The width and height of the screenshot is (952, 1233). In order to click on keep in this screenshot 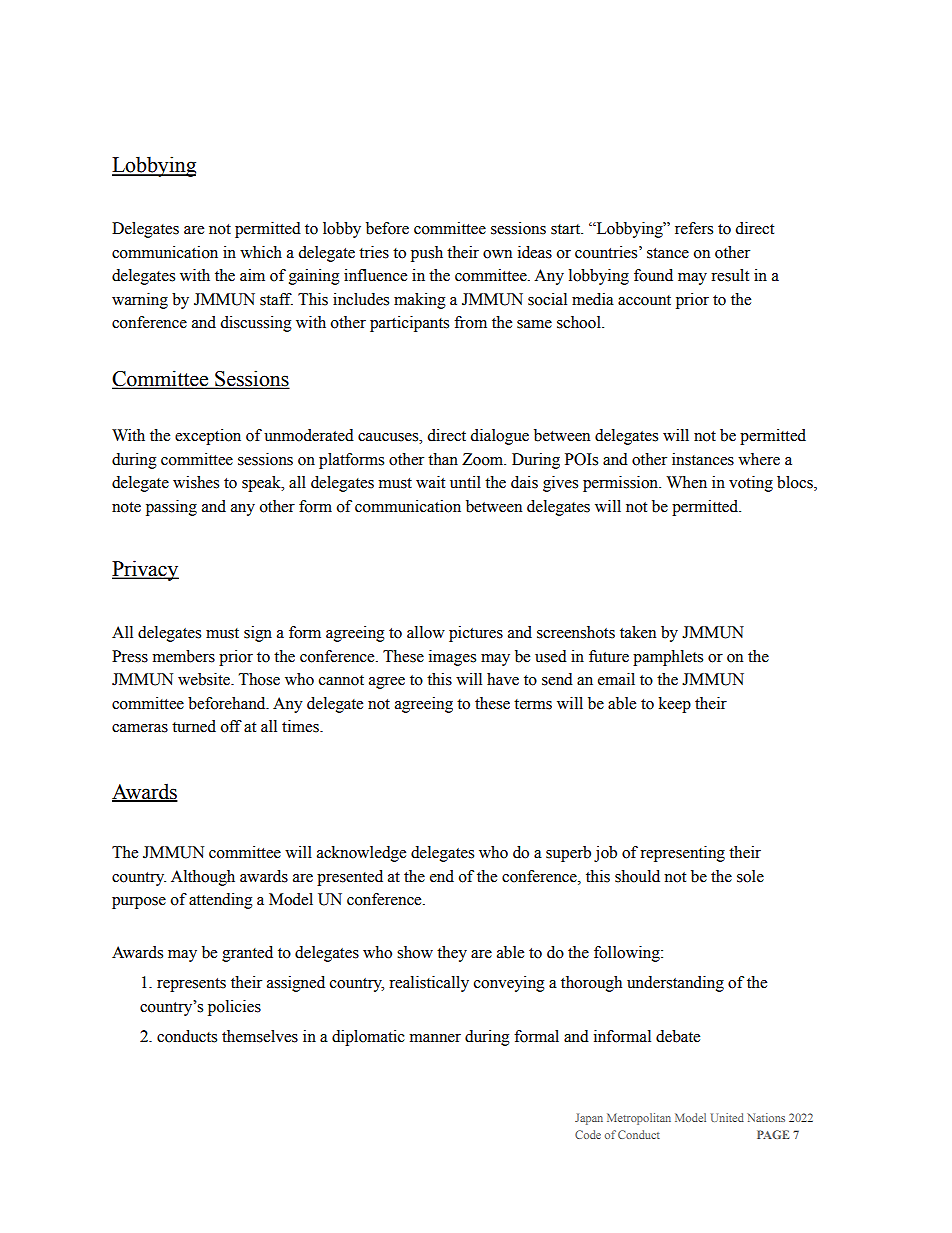, I will do `click(675, 705)`.
